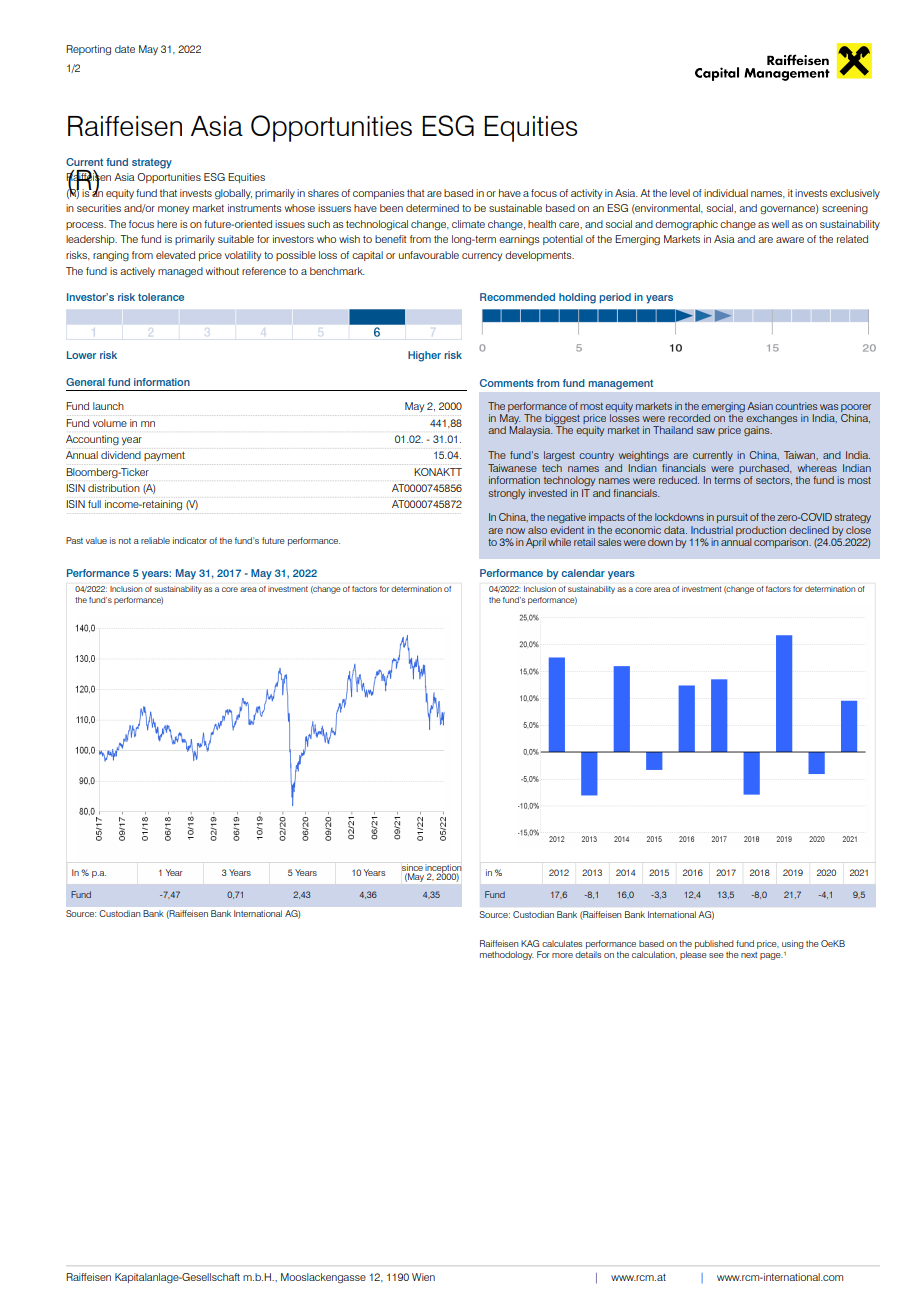 The width and height of the screenshot is (924, 1308). What do you see at coordinates (726, 193) in the screenshot?
I see `individual` at bounding box center [726, 193].
